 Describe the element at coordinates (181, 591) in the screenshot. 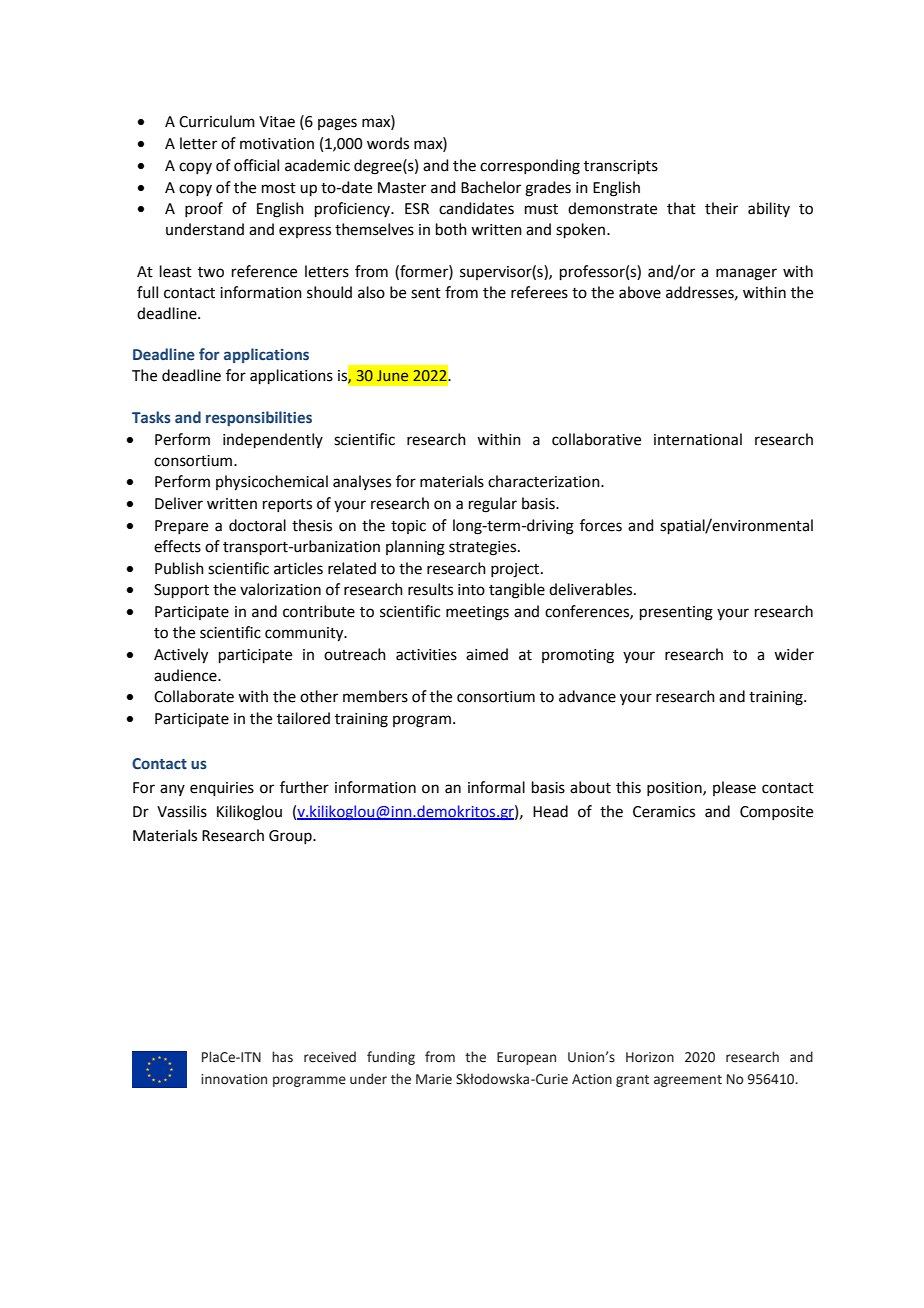

I see `Support` at that location.
